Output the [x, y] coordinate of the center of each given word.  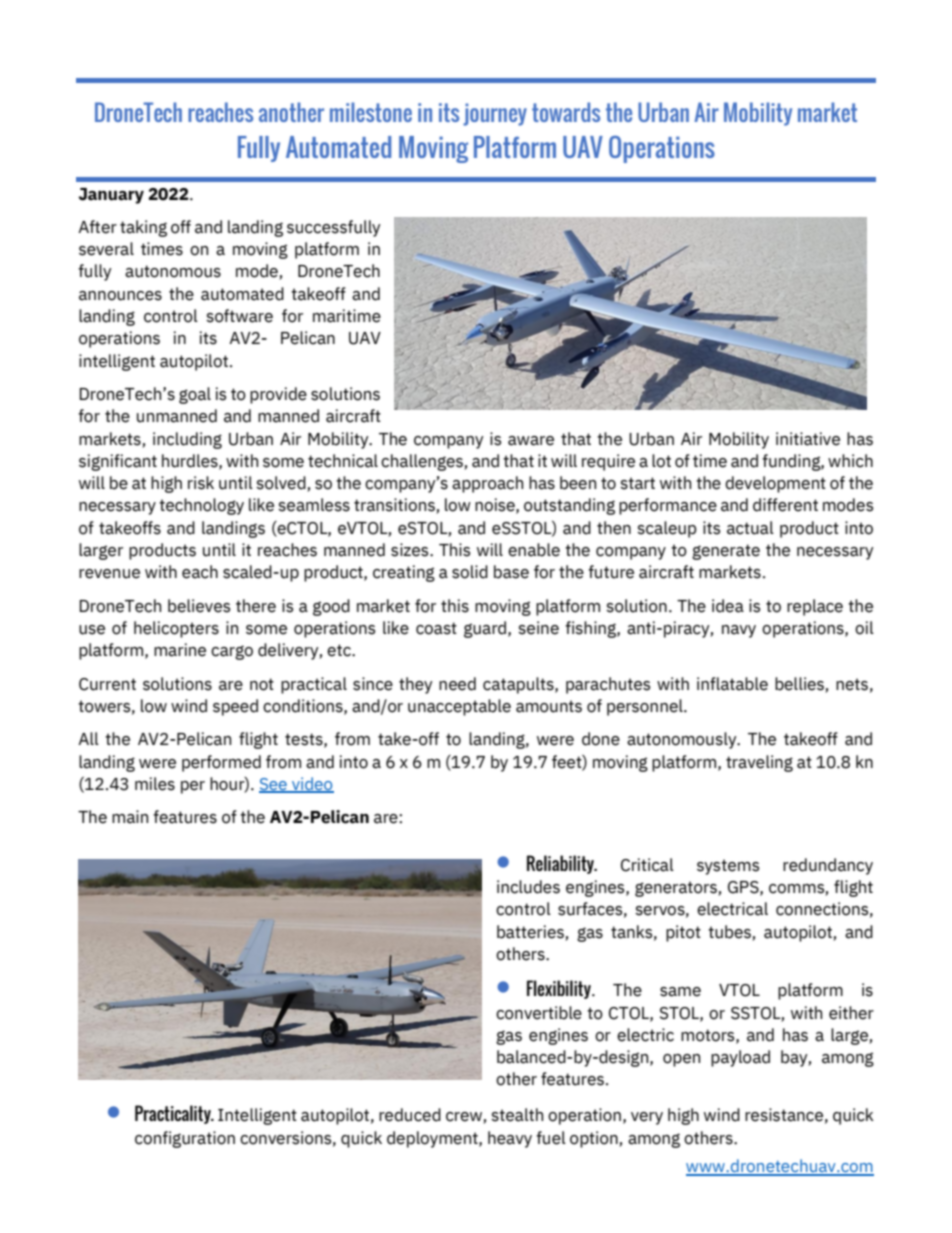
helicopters [176, 629]
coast [436, 628]
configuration [185, 1139]
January [111, 196]
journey [495, 114]
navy [739, 631]
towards [566, 112]
